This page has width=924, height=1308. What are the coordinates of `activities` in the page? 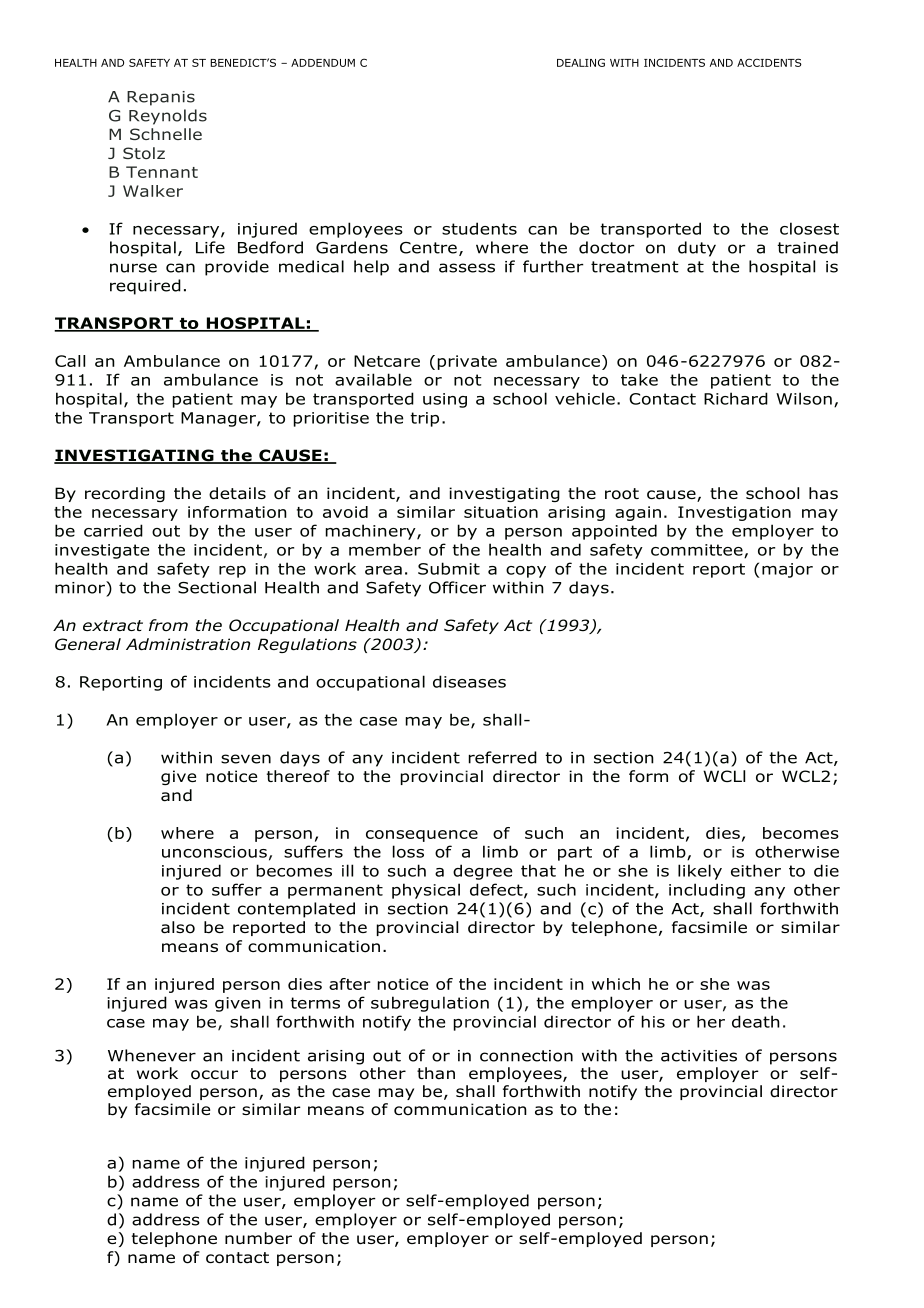 It's located at (699, 1056).
